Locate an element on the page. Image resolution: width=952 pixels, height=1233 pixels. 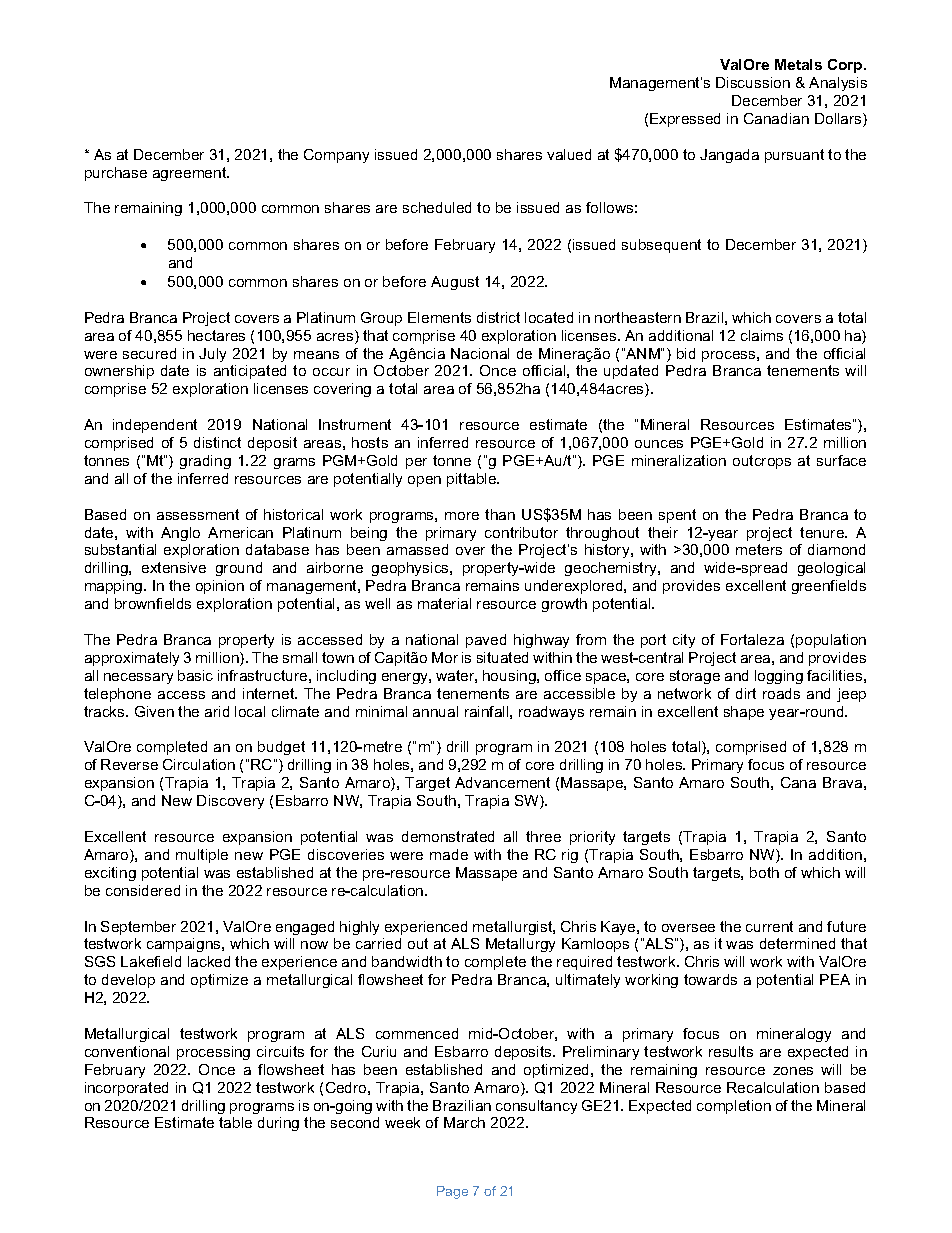
open is located at coordinates (424, 481).
